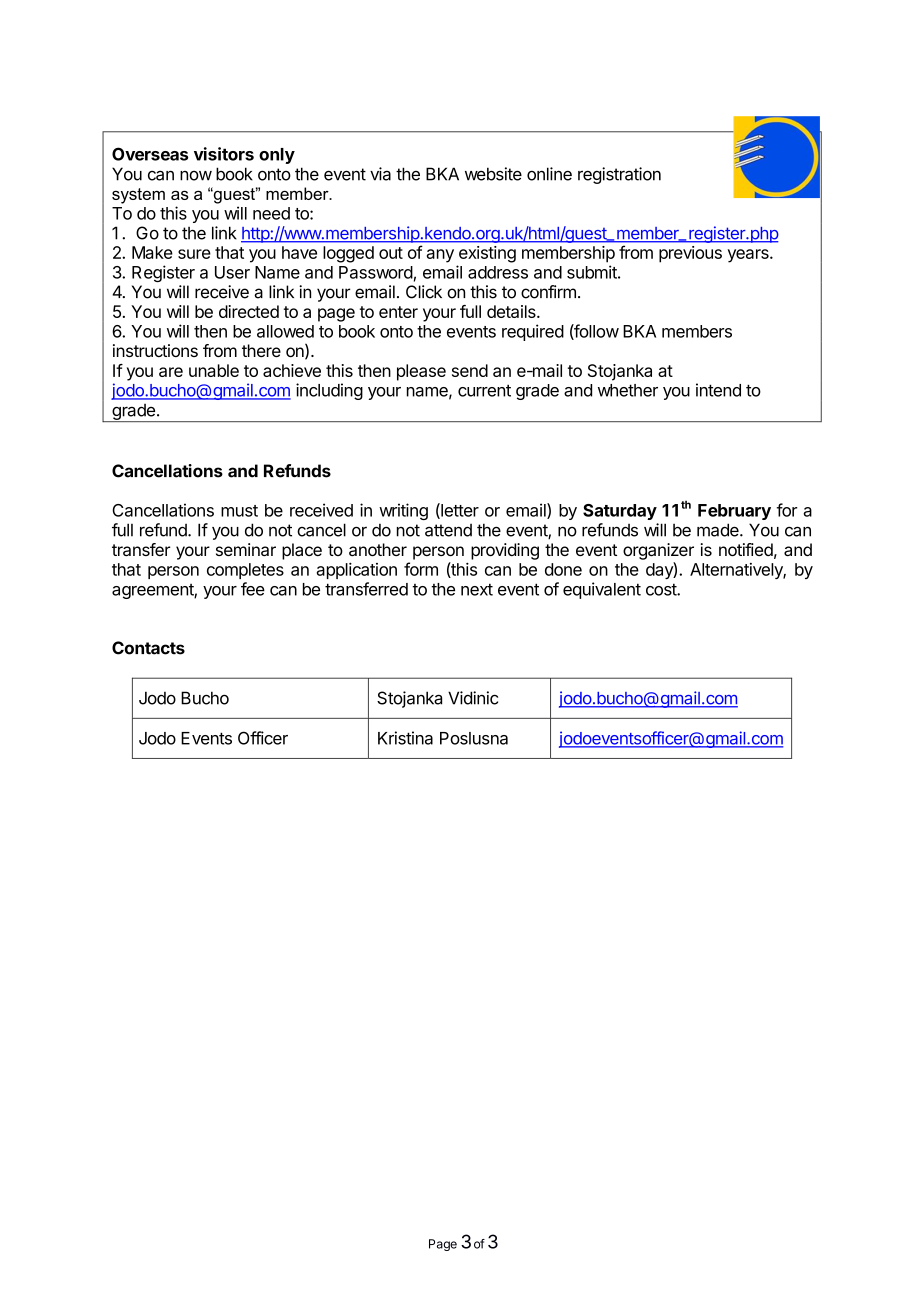 The width and height of the screenshot is (924, 1308). I want to click on Contacts, so click(148, 648).
